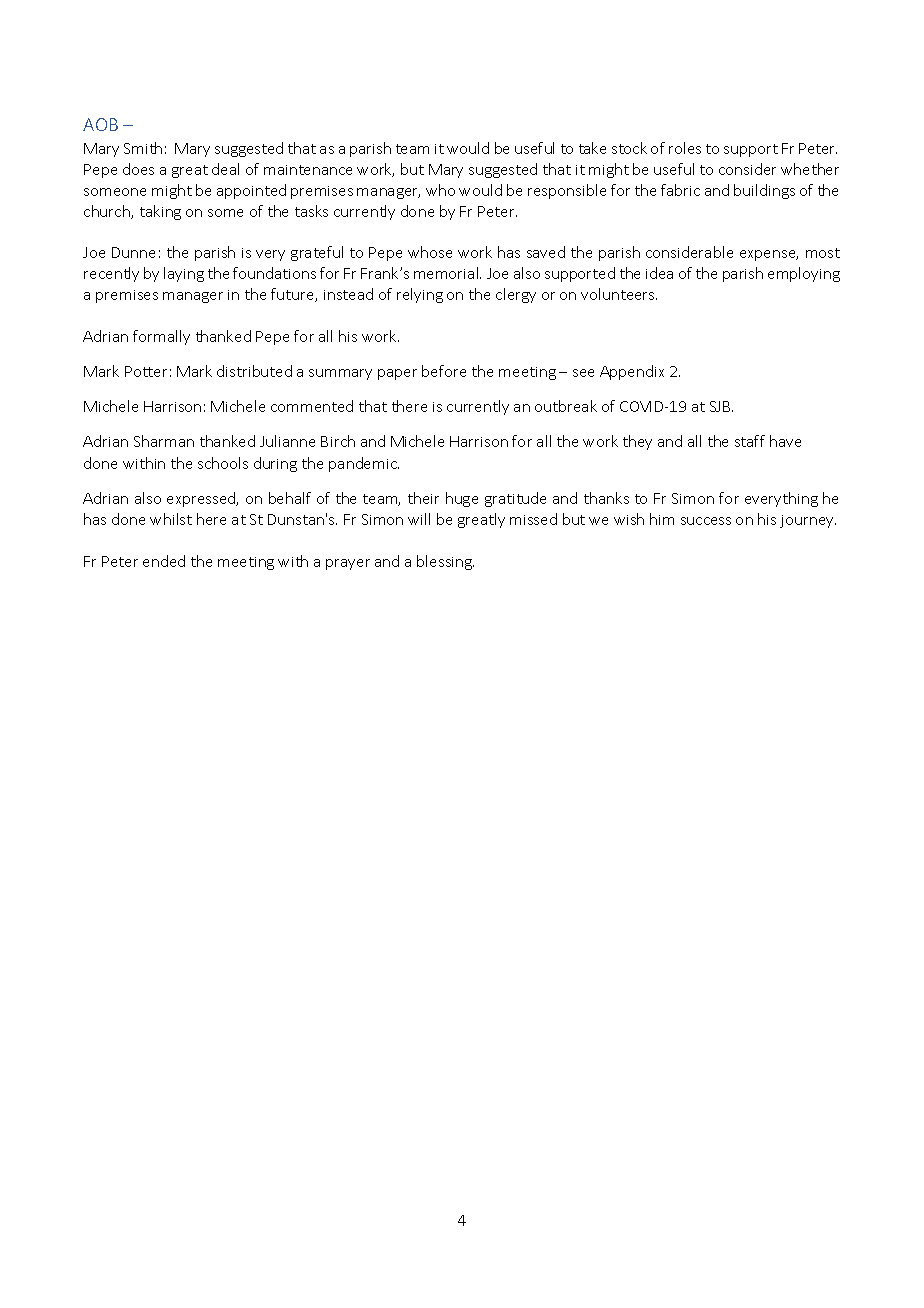 This page has height=1308, width=924. I want to click on pandemic, so click(364, 464).
